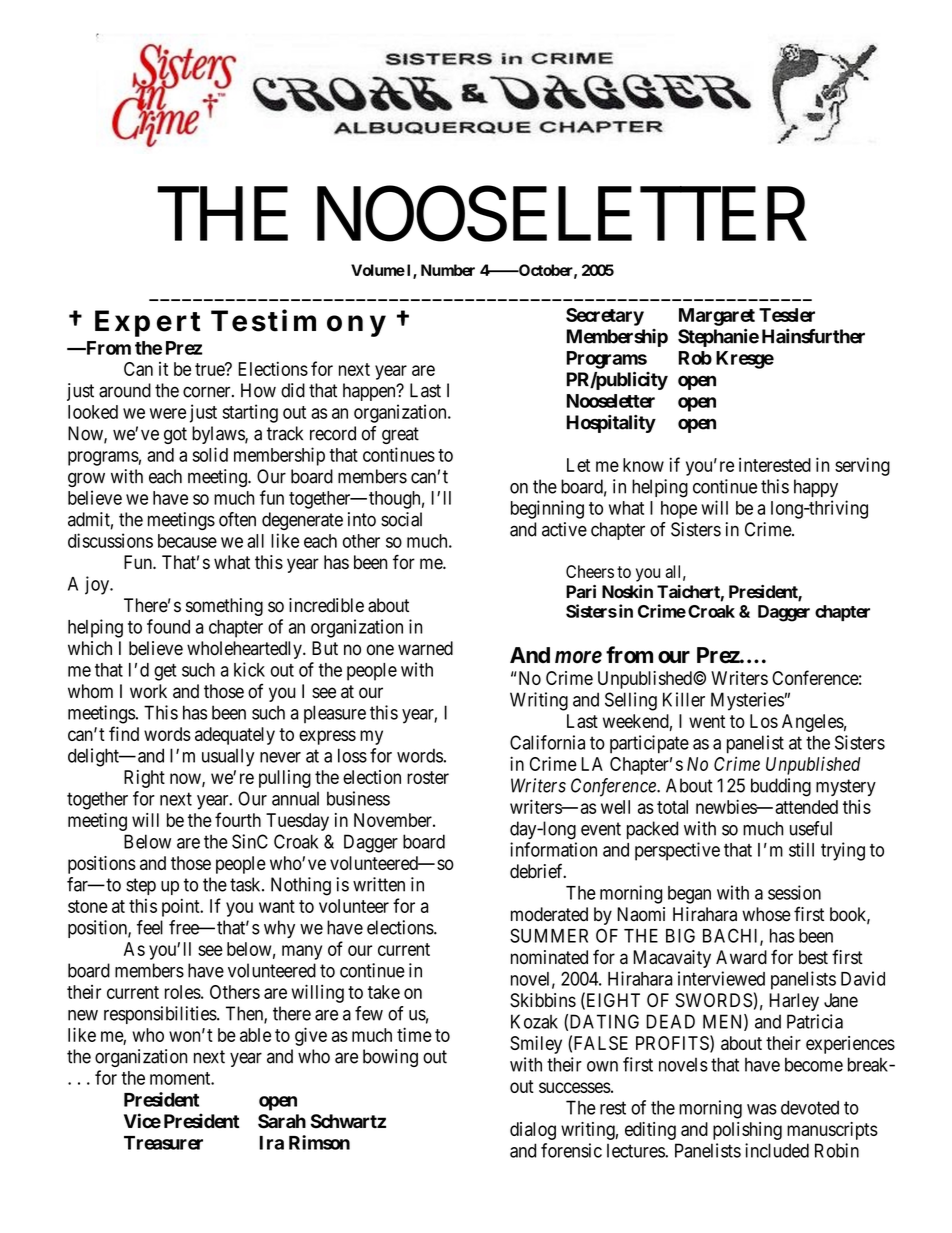  I want to click on hope, so click(679, 510).
